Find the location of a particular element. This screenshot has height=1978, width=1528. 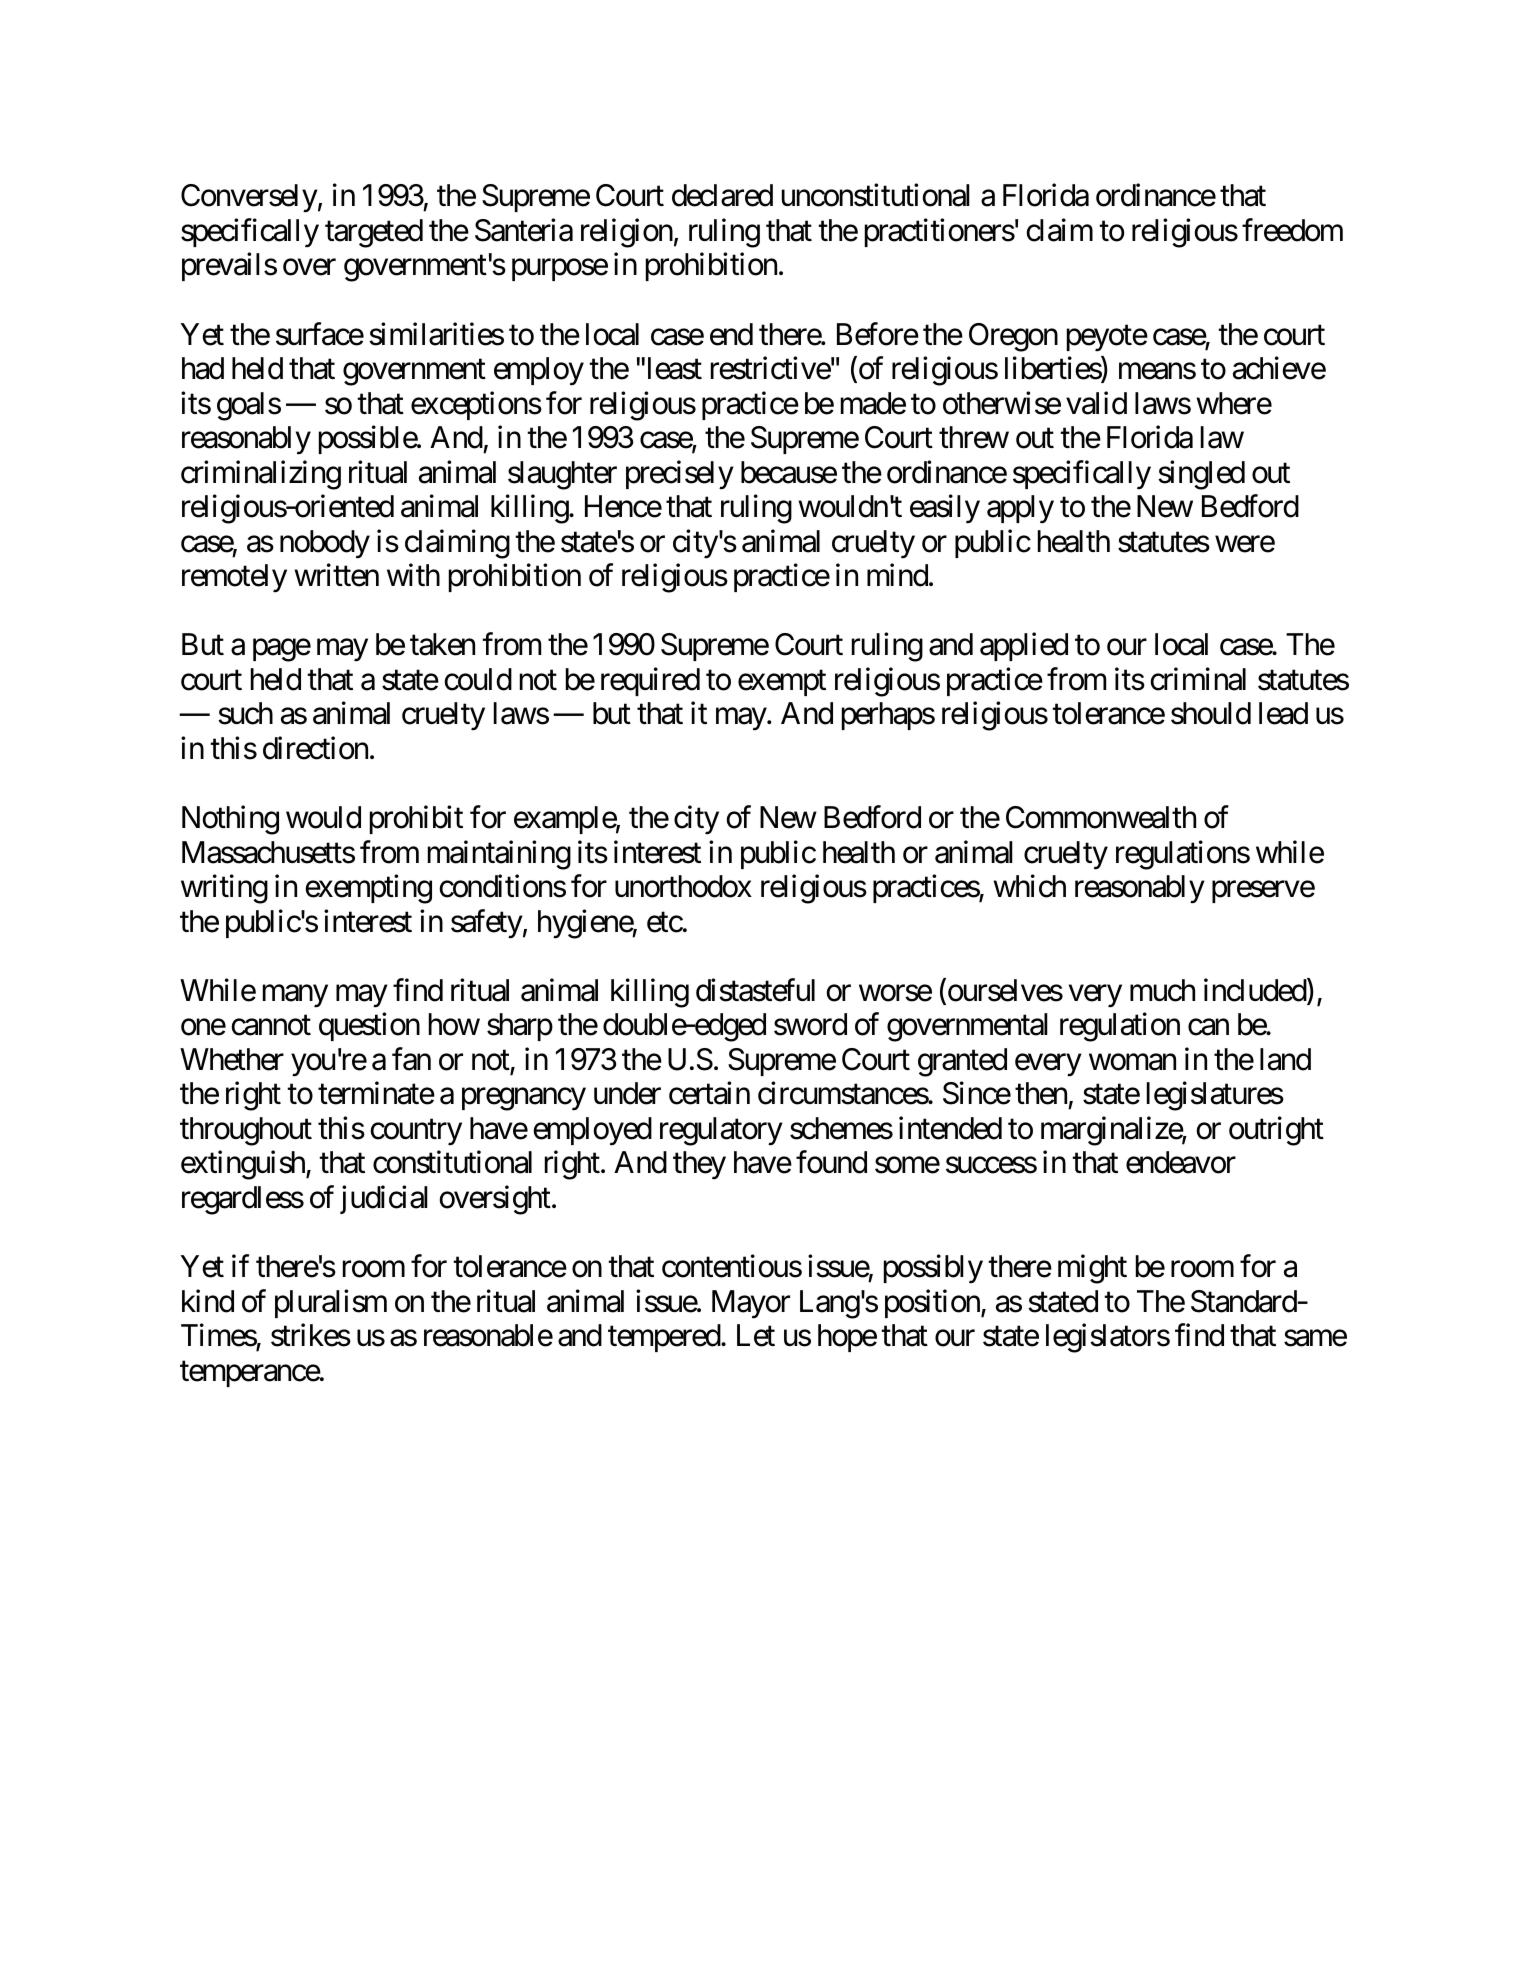

pluralism is located at coordinates (331, 1303).
